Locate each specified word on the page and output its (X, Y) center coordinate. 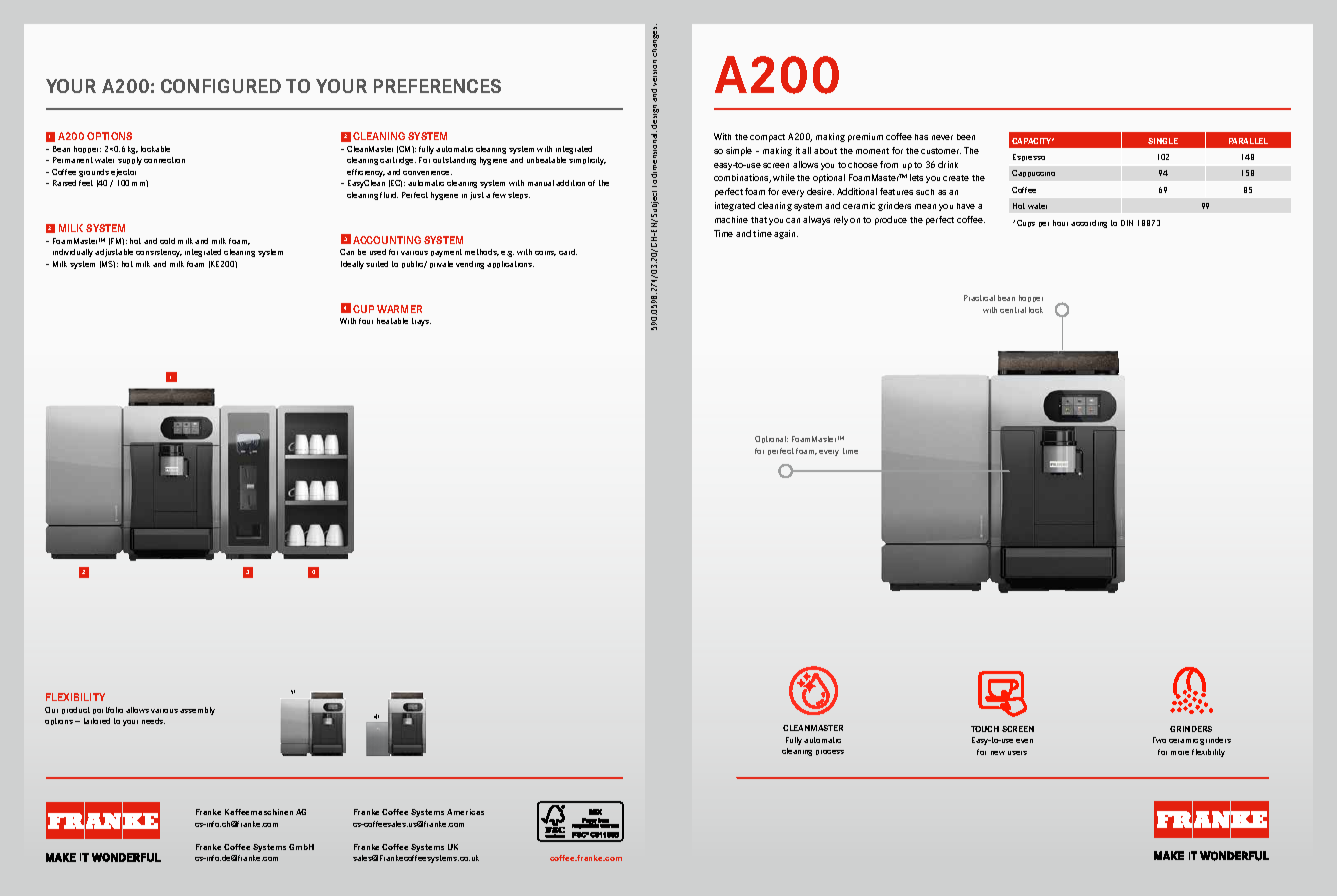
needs (153, 721)
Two (1159, 740)
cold (167, 241)
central (1013, 310)
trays (421, 322)
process (830, 752)
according (1089, 224)
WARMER (399, 309)
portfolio (108, 710)
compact (767, 138)
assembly (197, 711)
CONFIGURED (221, 86)
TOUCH (985, 729)
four (366, 321)
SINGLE (1163, 141)
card (568, 252)
